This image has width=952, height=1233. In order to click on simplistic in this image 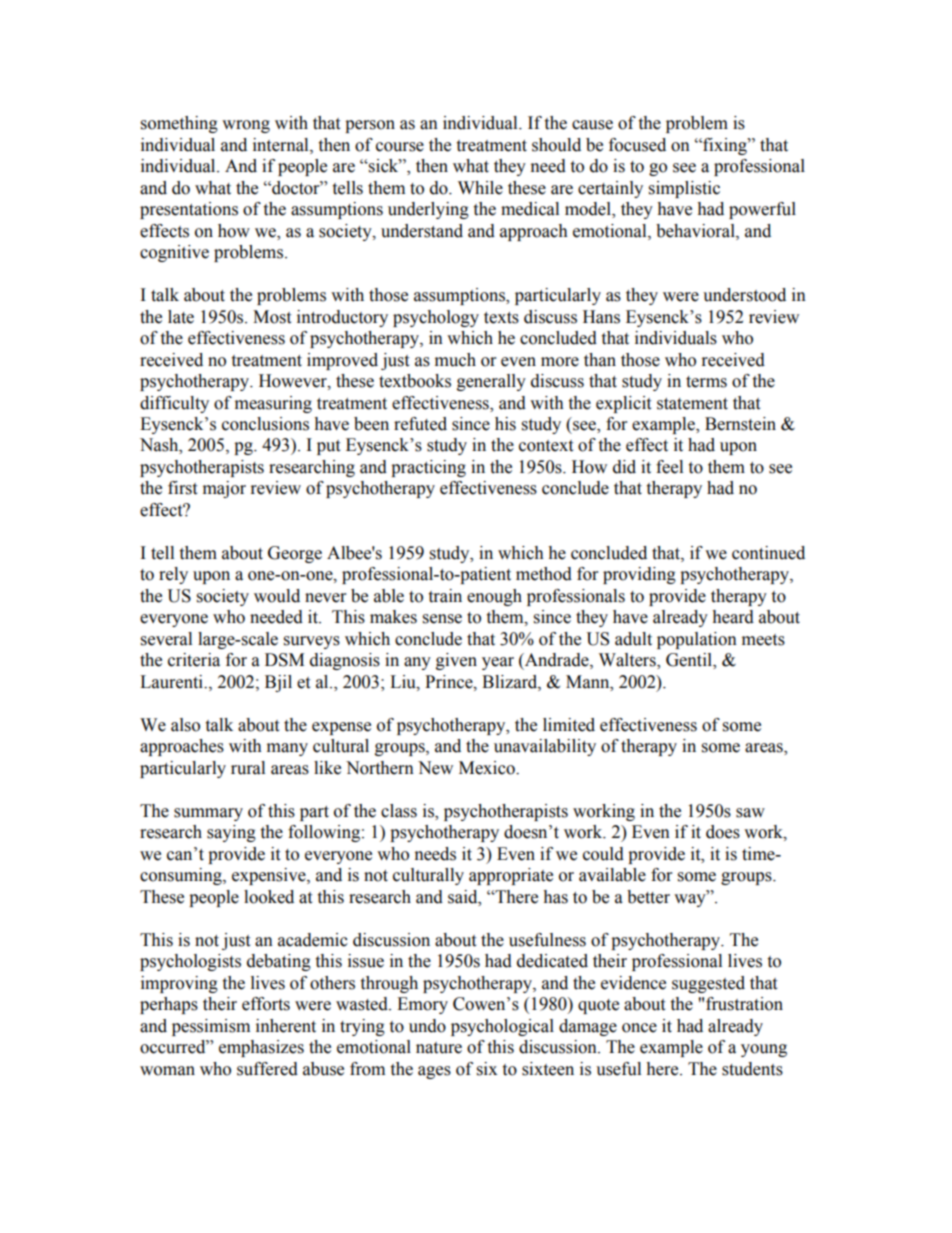, I will do `click(684, 189)`.
